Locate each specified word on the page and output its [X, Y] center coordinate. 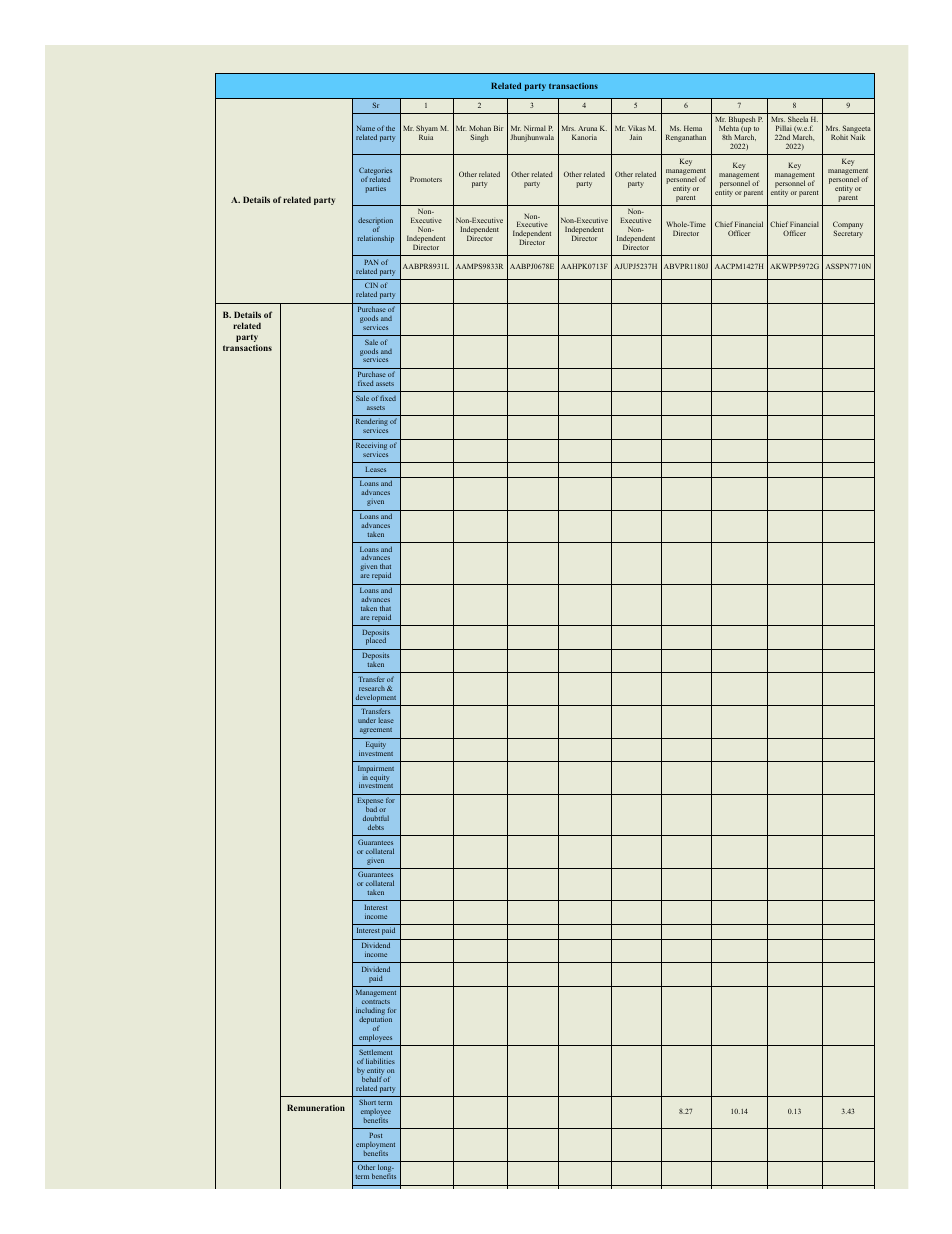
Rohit [839, 137]
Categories [375, 172]
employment [375, 1146]
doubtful [376, 818]
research [372, 688]
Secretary [848, 234]
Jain [636, 137]
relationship [376, 239]
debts [376, 827]
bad [371, 809]
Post [375, 1135]
